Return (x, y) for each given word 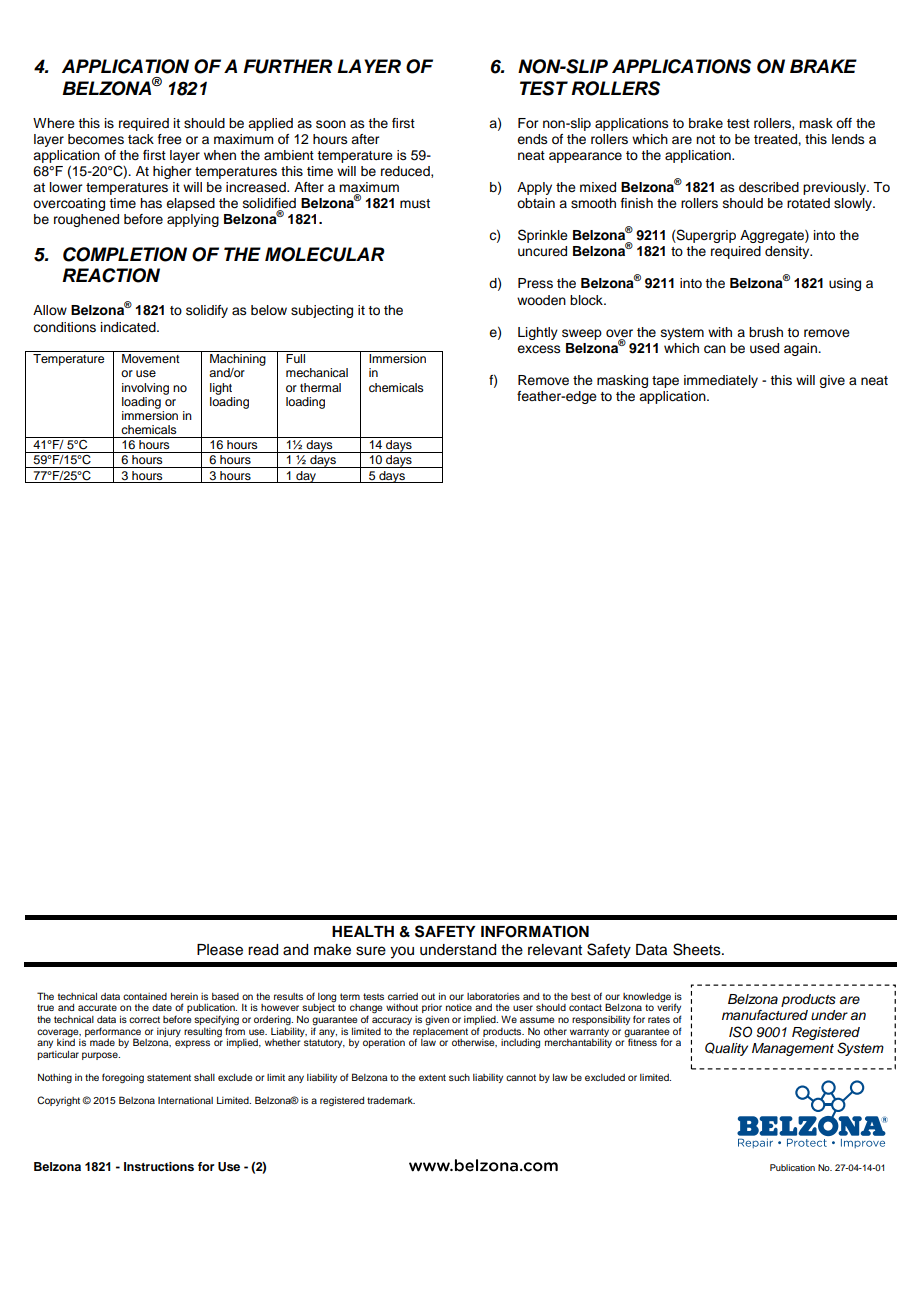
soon (331, 124)
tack (141, 139)
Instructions (159, 1166)
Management (793, 1049)
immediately (721, 381)
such (459, 1077)
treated (776, 139)
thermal (320, 387)
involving (145, 389)
